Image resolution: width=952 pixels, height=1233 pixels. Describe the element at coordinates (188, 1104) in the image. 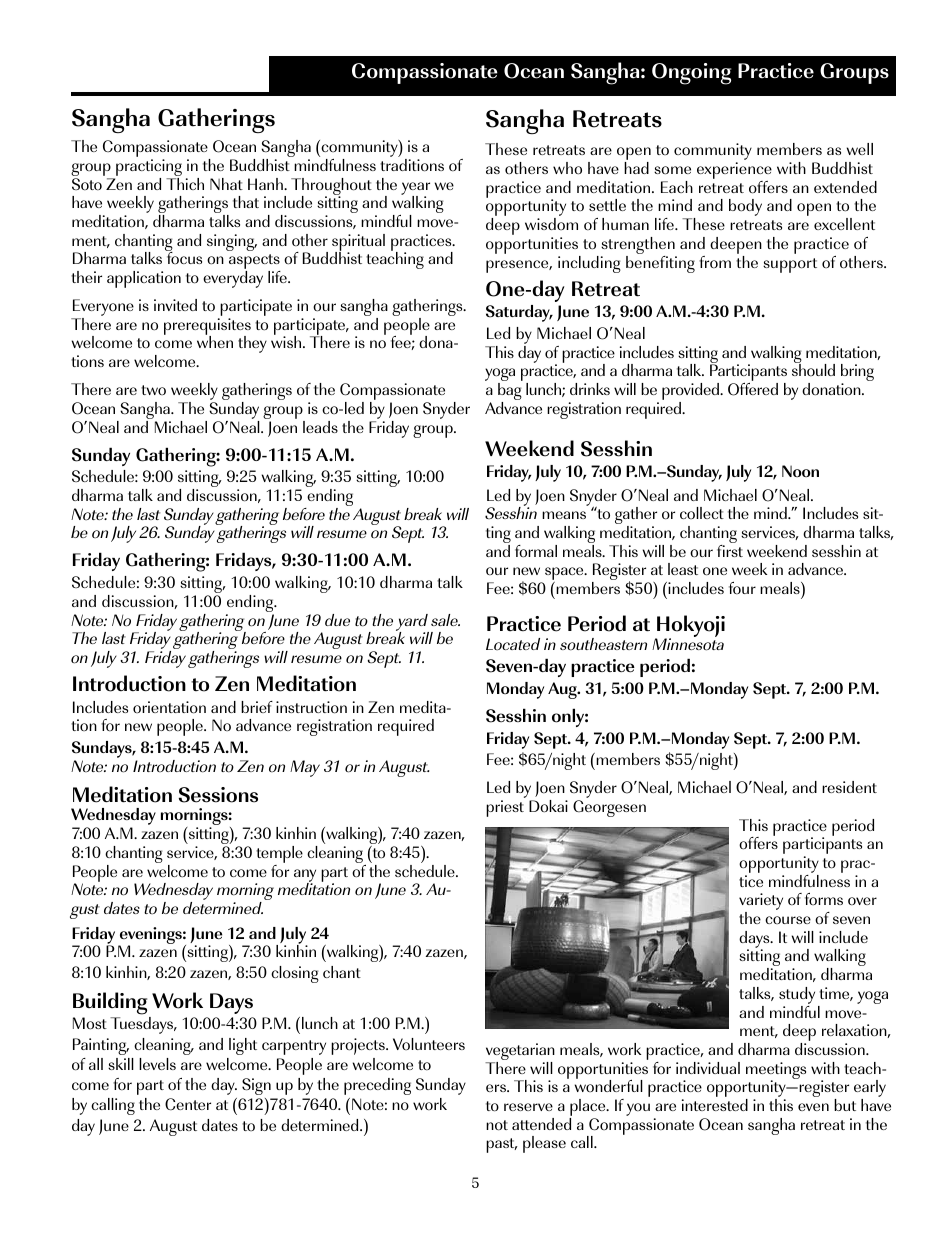

I see `Center` at that location.
